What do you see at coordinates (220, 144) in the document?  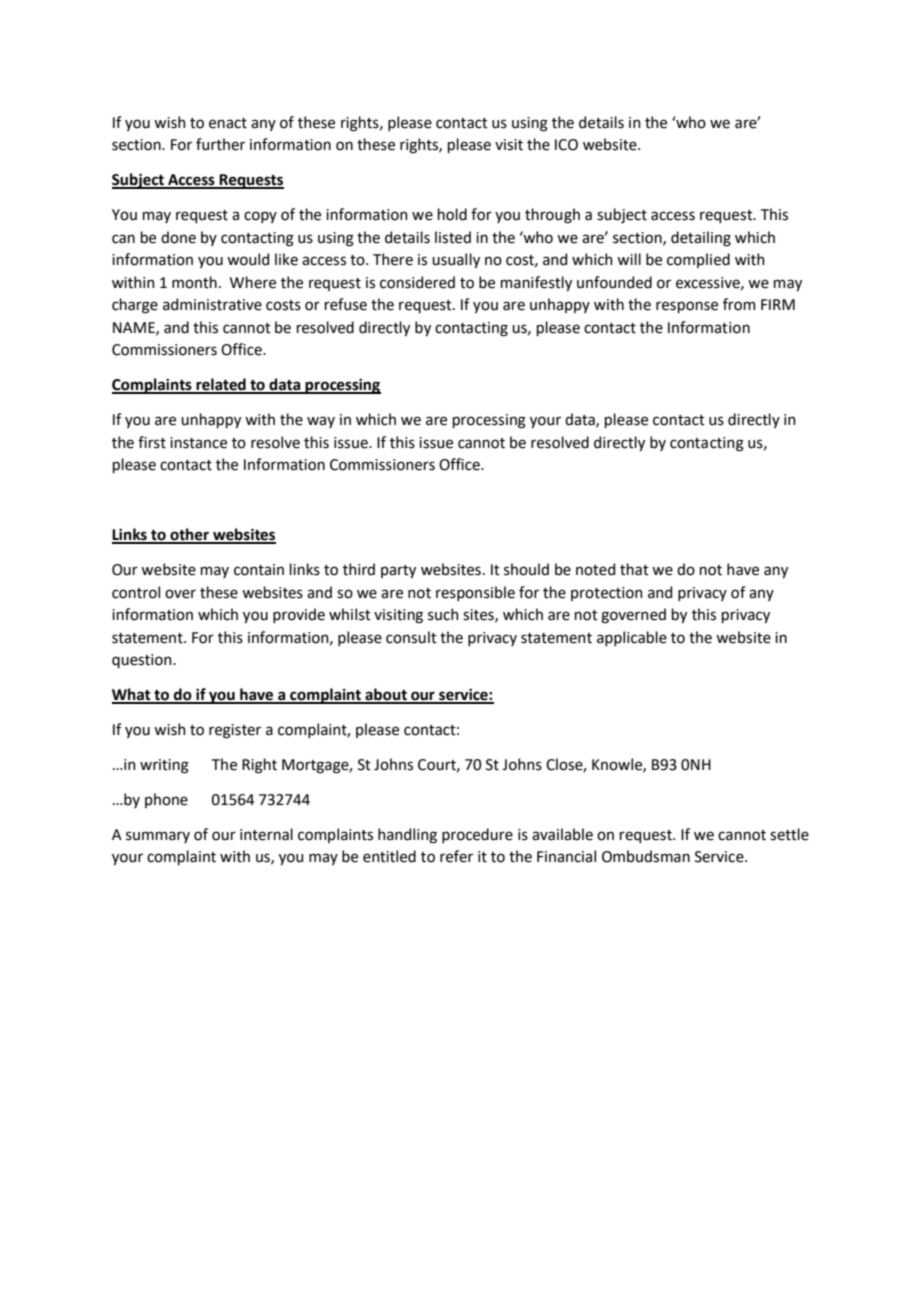 I see `further` at bounding box center [220, 144].
